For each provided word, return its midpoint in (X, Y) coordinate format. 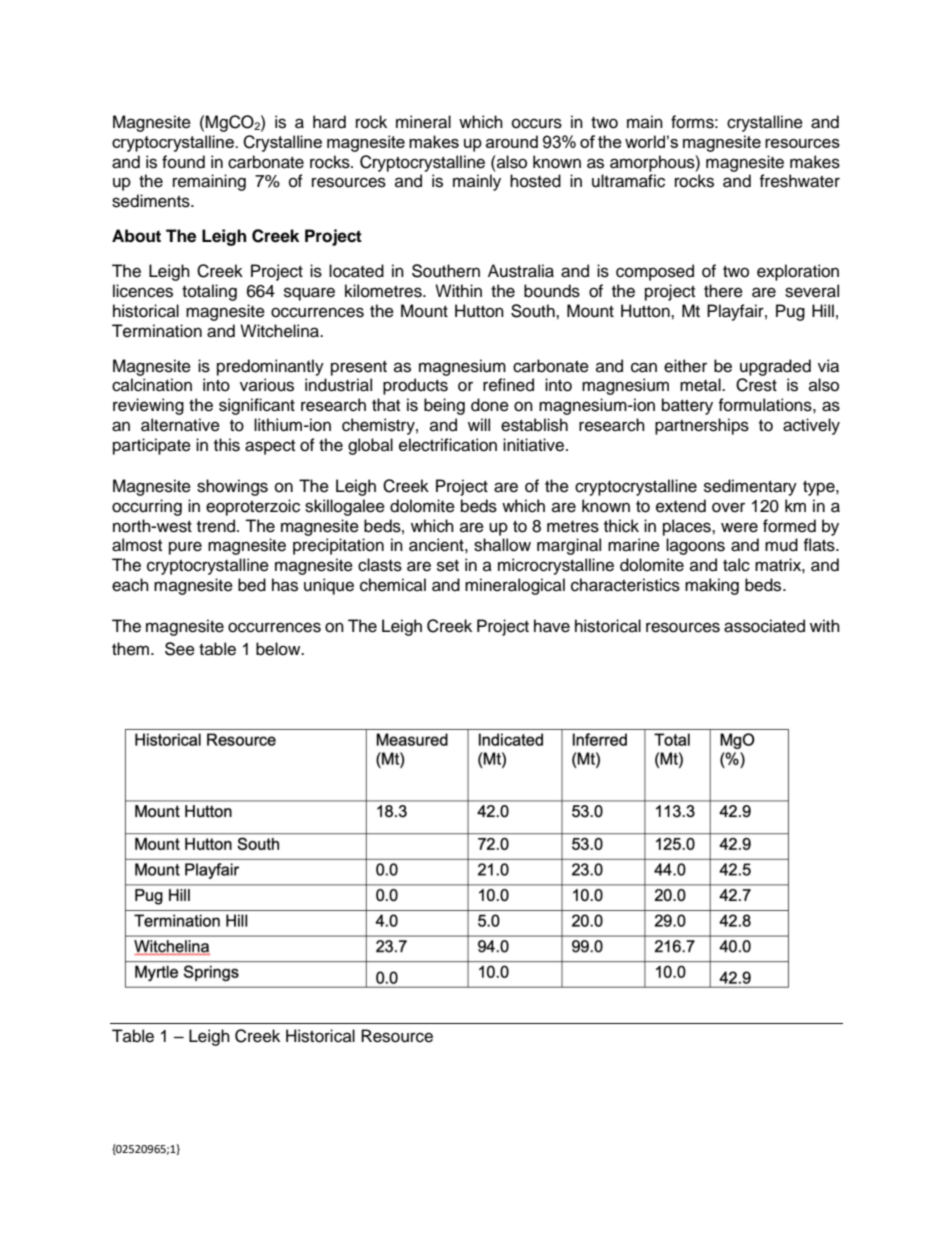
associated (764, 626)
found (183, 162)
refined (508, 385)
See (180, 649)
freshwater (799, 181)
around (512, 141)
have (552, 626)
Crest (756, 385)
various (267, 385)
